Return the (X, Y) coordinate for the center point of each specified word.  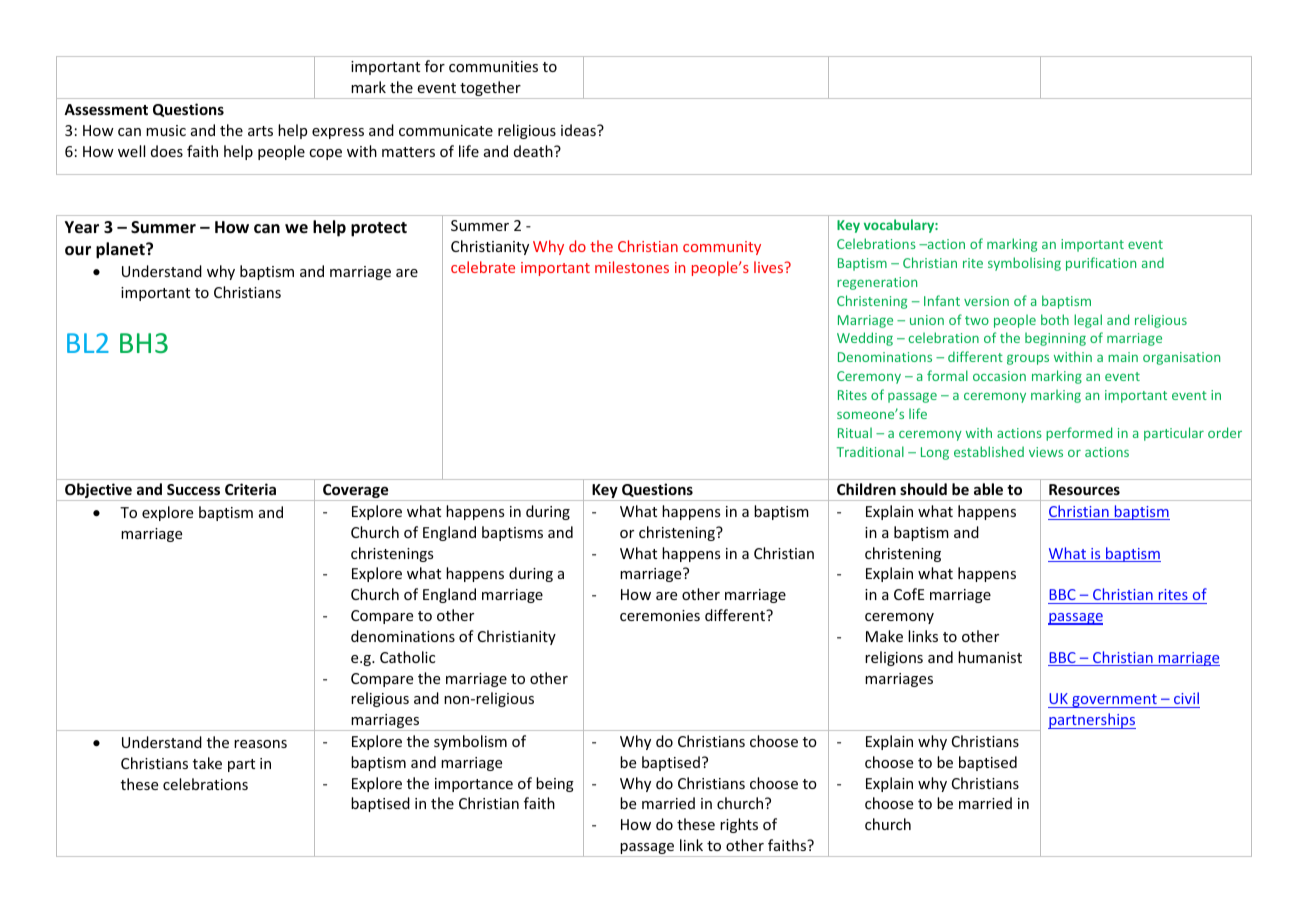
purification (1101, 264)
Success (193, 489)
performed (1079, 434)
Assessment (106, 109)
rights (739, 825)
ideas (579, 130)
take (207, 763)
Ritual (855, 432)
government (1114, 701)
